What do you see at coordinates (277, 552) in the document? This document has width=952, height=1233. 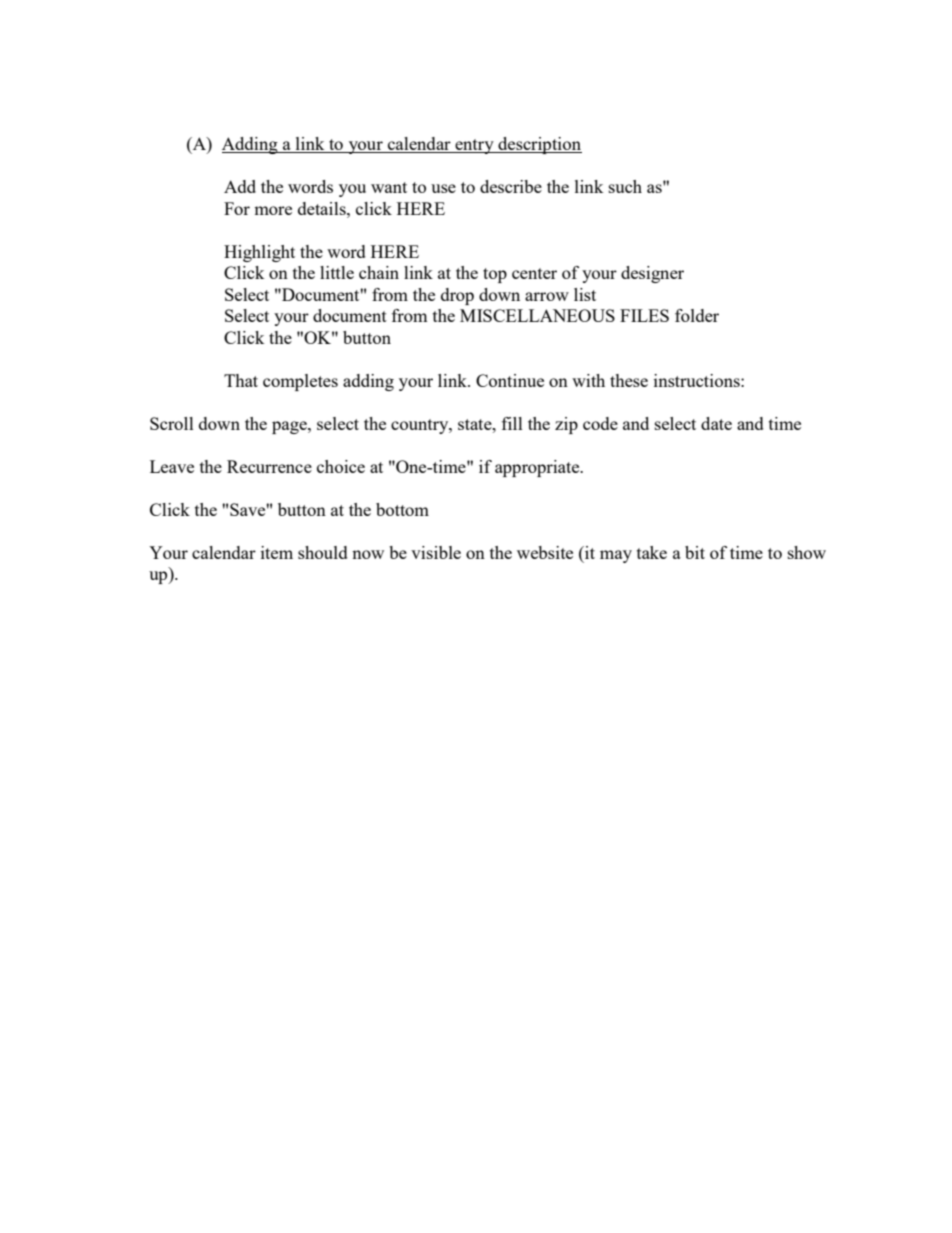 I see `item` at bounding box center [277, 552].
